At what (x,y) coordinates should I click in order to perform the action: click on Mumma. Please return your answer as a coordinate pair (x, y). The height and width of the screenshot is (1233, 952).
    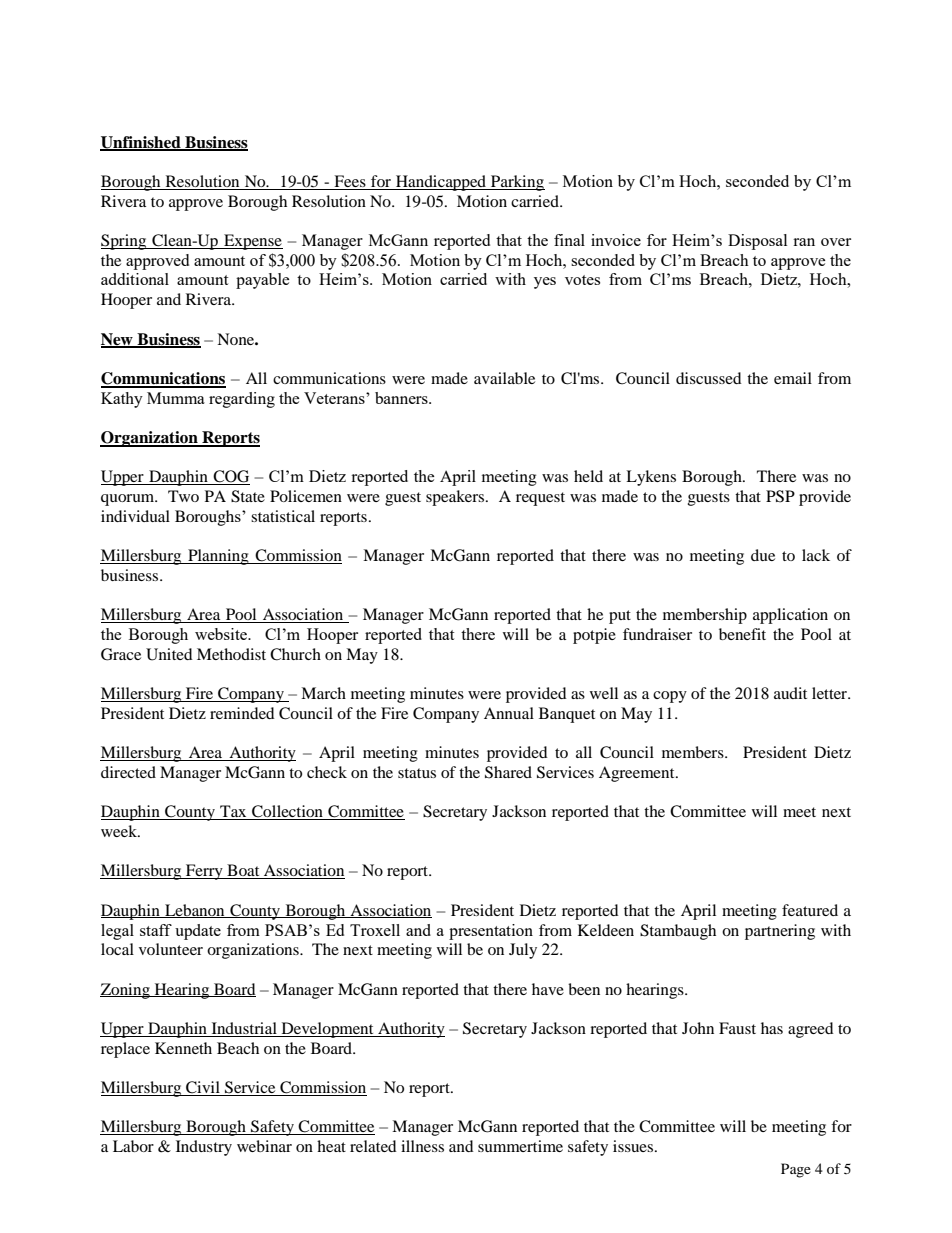
    Looking at the image, I should click on (176, 398).
